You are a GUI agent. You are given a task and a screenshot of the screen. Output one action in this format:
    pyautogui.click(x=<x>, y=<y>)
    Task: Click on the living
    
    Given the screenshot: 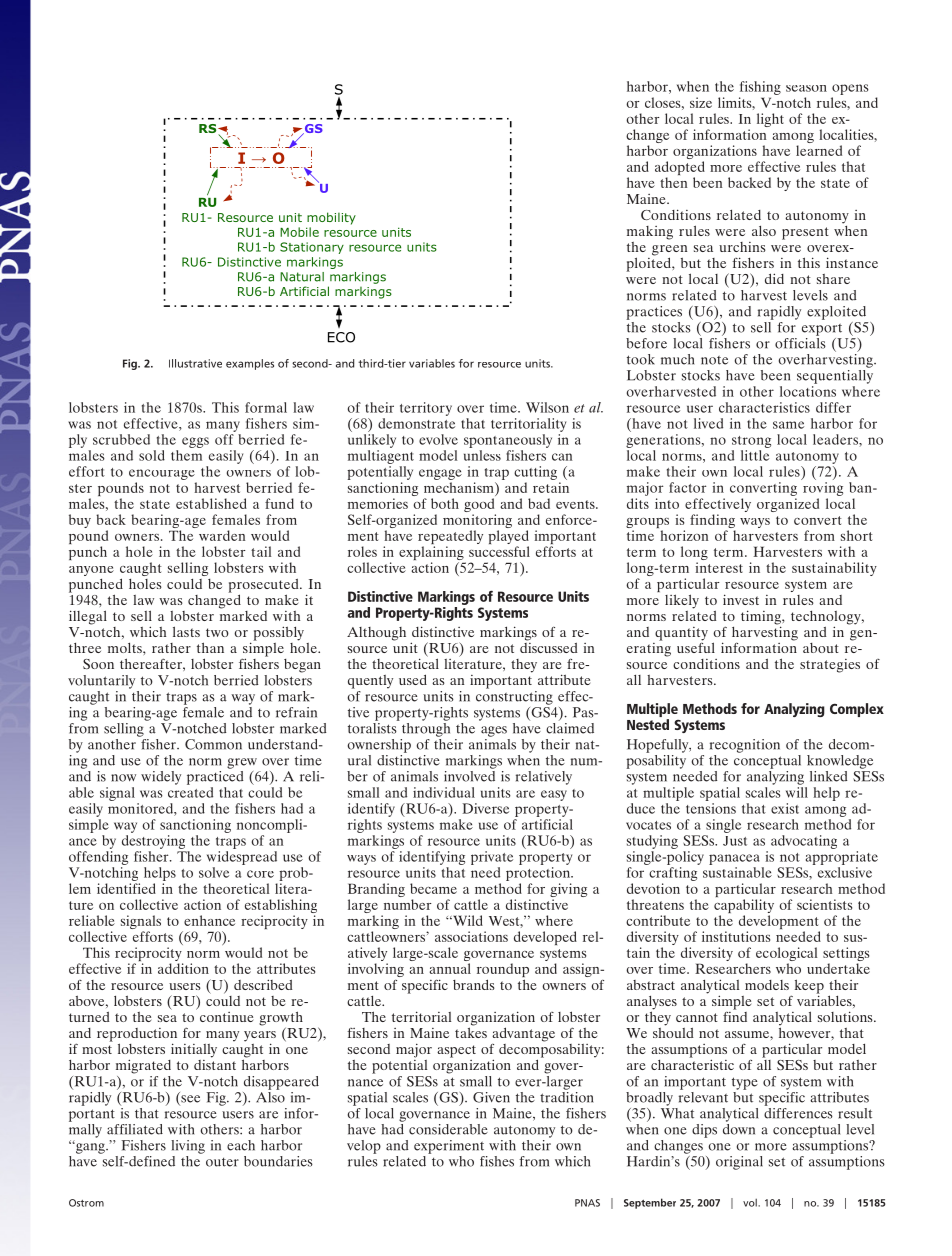 What is the action you would take?
    pyautogui.click(x=188, y=1147)
